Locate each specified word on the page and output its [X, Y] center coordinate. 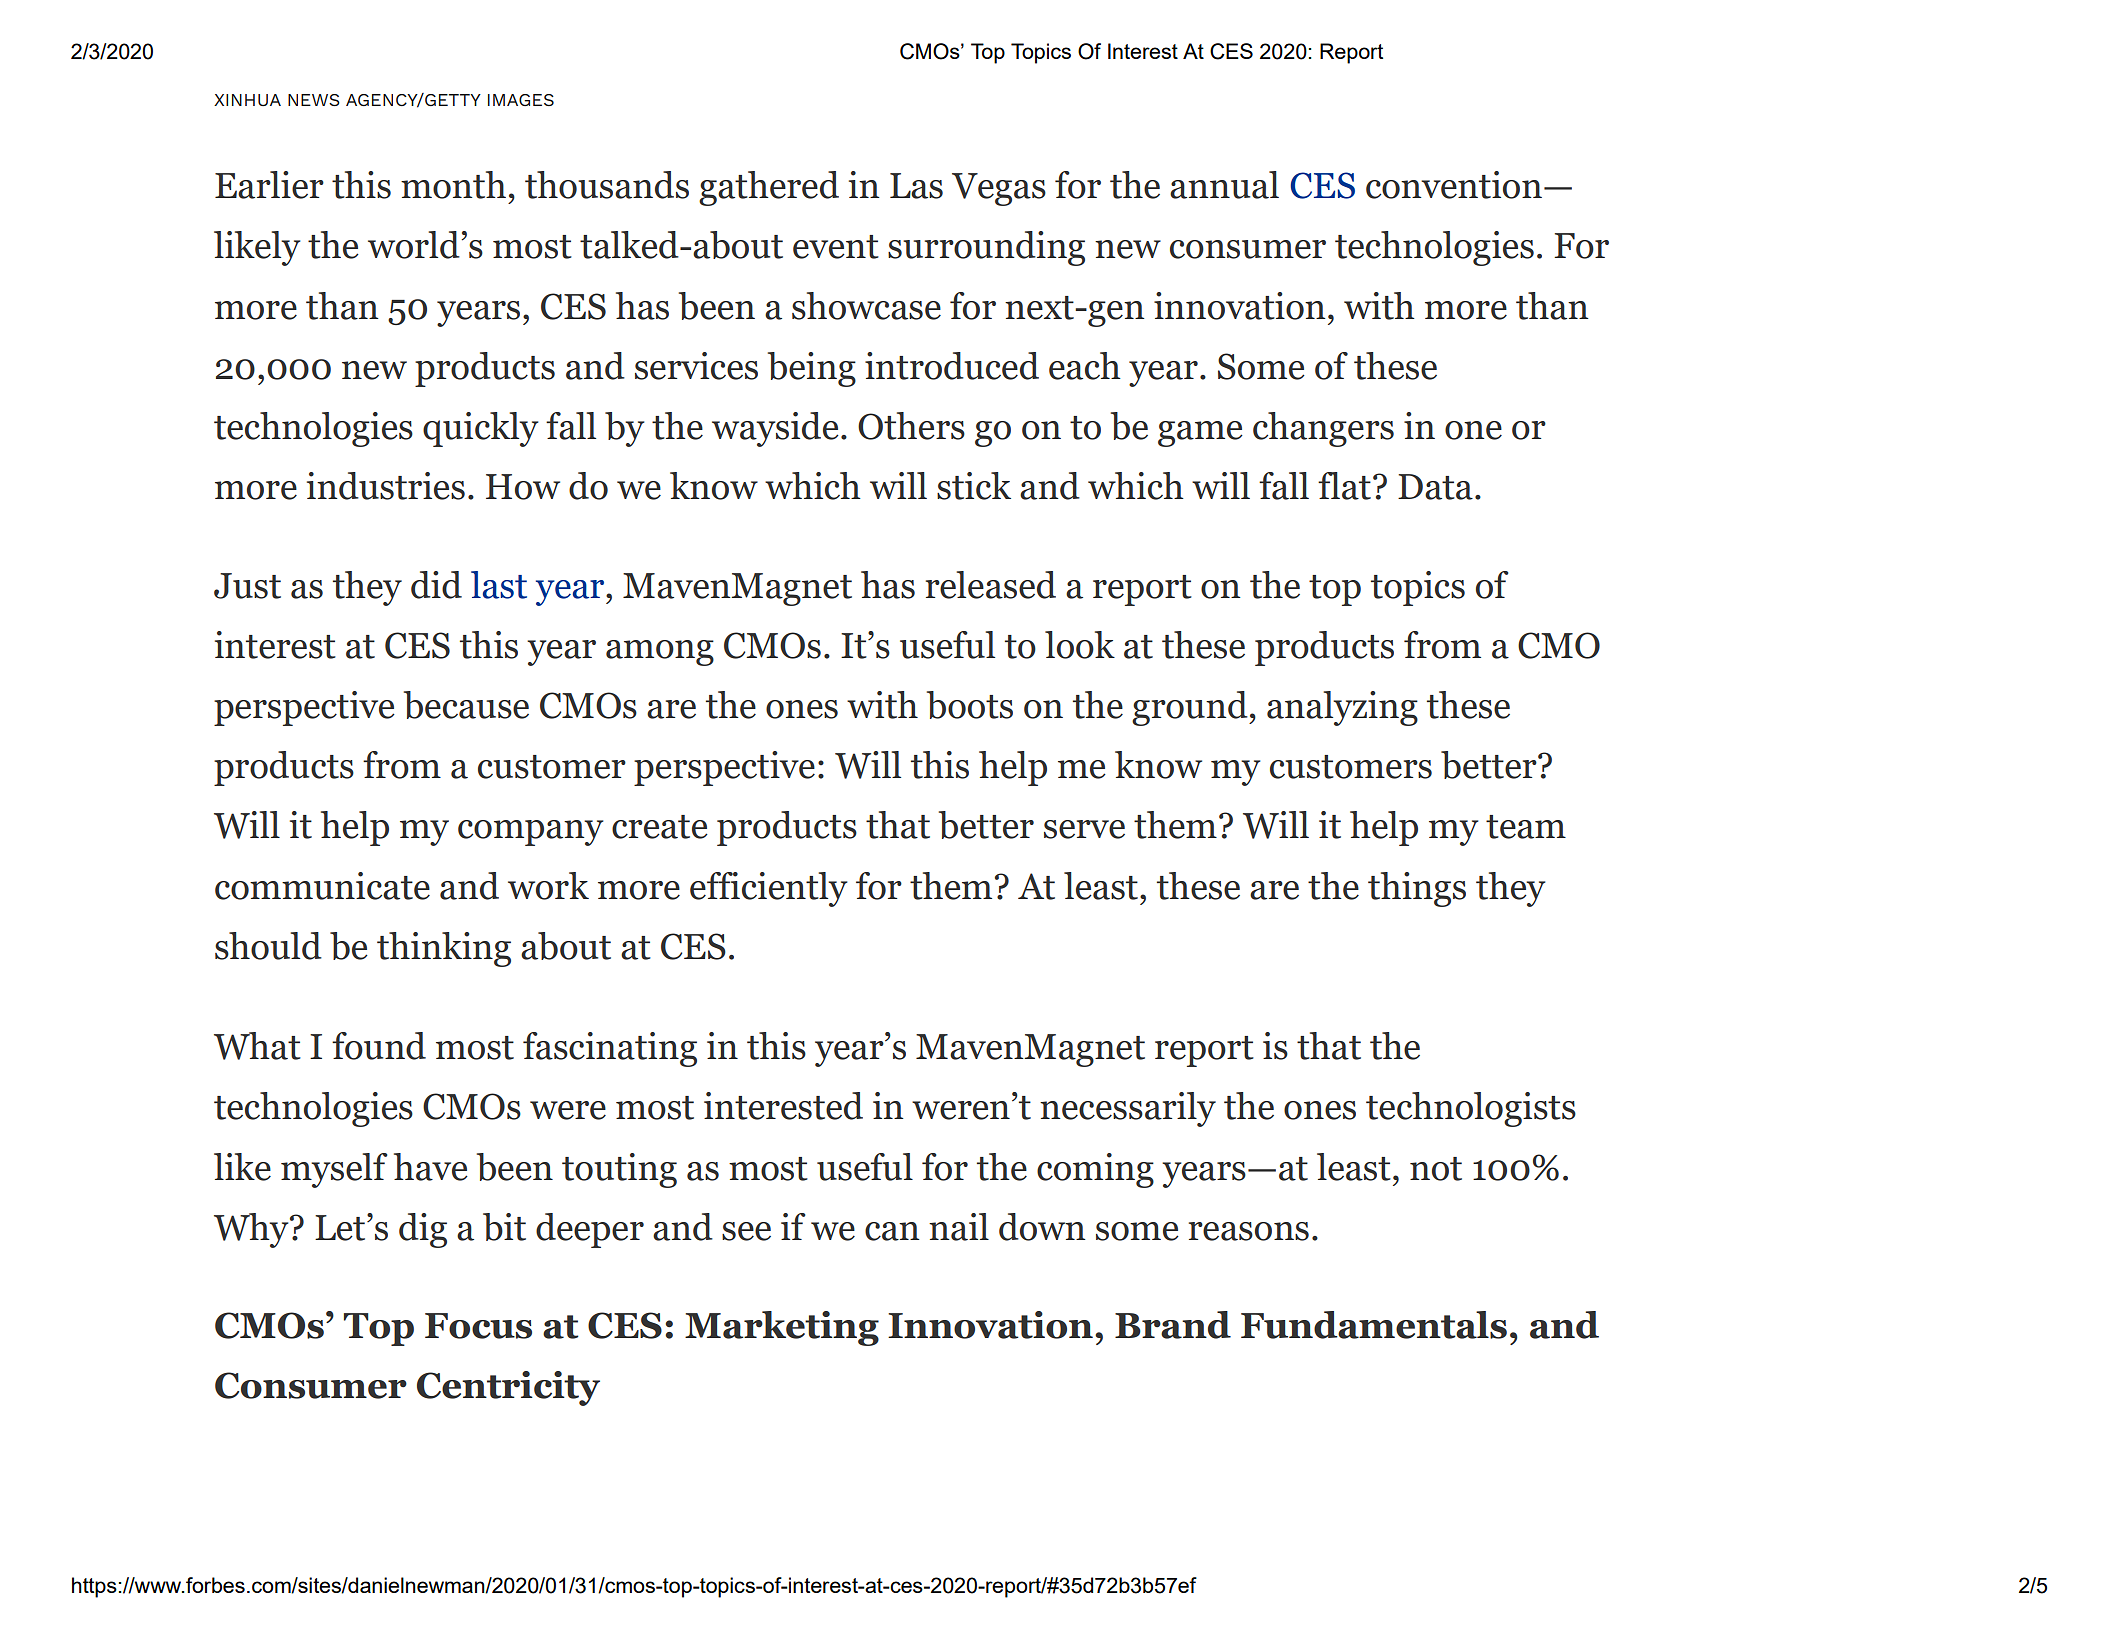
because [466, 705]
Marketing [782, 1328]
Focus [478, 1326]
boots [970, 705]
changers [1323, 429]
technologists [1471, 1109]
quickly [481, 429]
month [453, 185]
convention [1454, 185]
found [379, 1046]
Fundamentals [1374, 1325]
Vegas [999, 189]
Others [911, 426]
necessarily [1128, 1109]
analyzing [1342, 708]
